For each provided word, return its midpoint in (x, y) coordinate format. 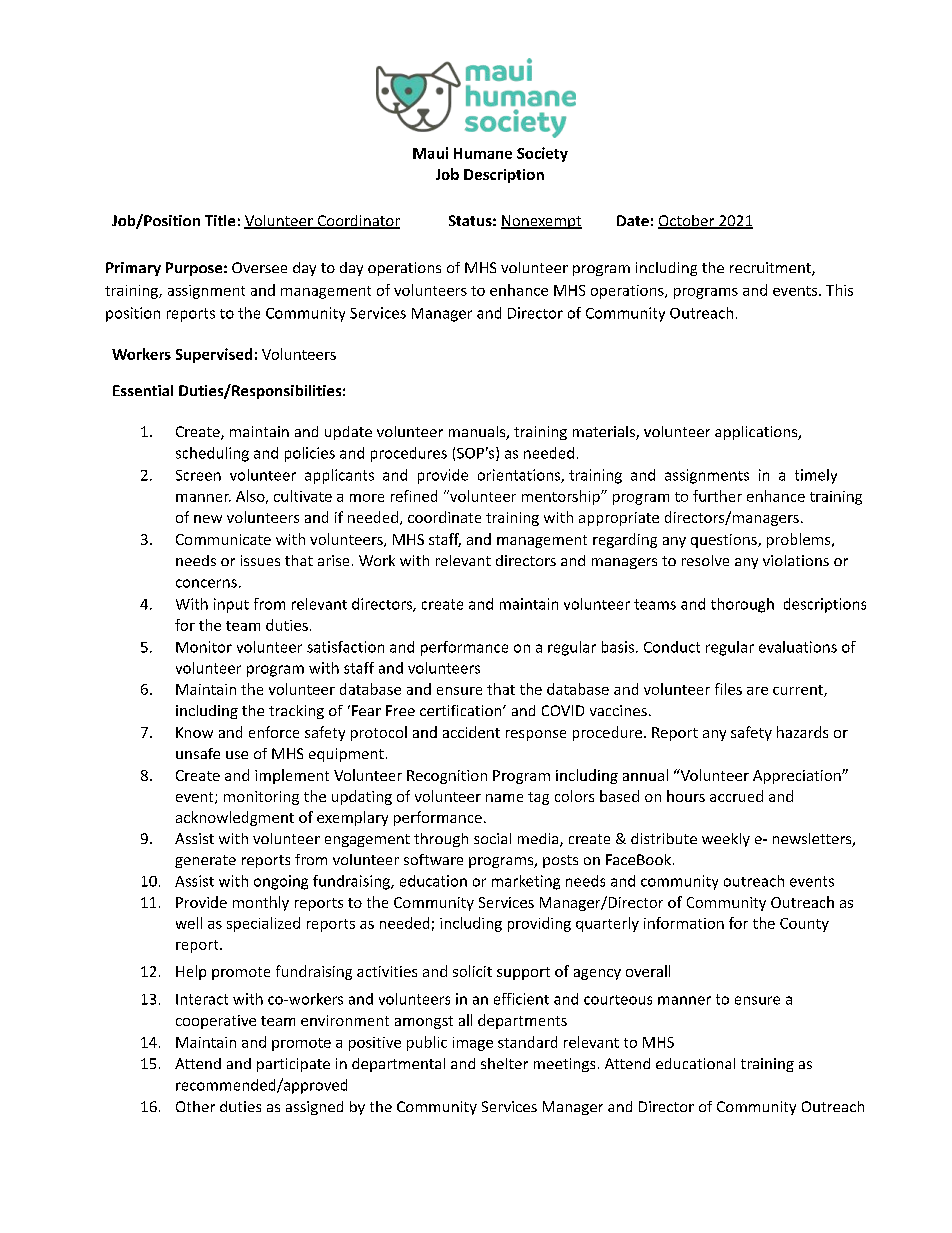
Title (220, 220)
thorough (742, 605)
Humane (483, 153)
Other (195, 1106)
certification (462, 710)
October (687, 222)
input (231, 605)
